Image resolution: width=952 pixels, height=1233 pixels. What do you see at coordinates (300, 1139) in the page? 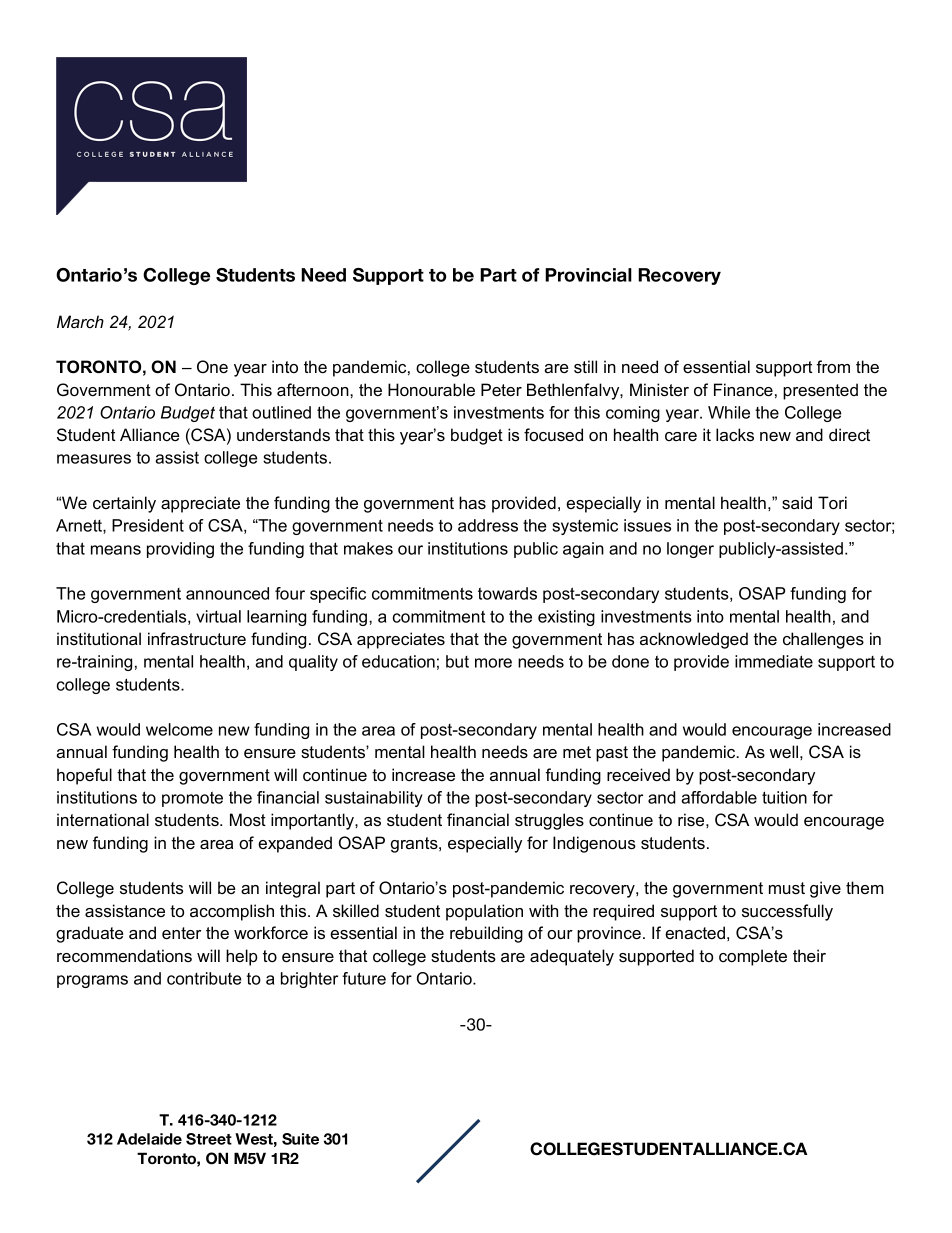
I see `Suite` at bounding box center [300, 1139].
